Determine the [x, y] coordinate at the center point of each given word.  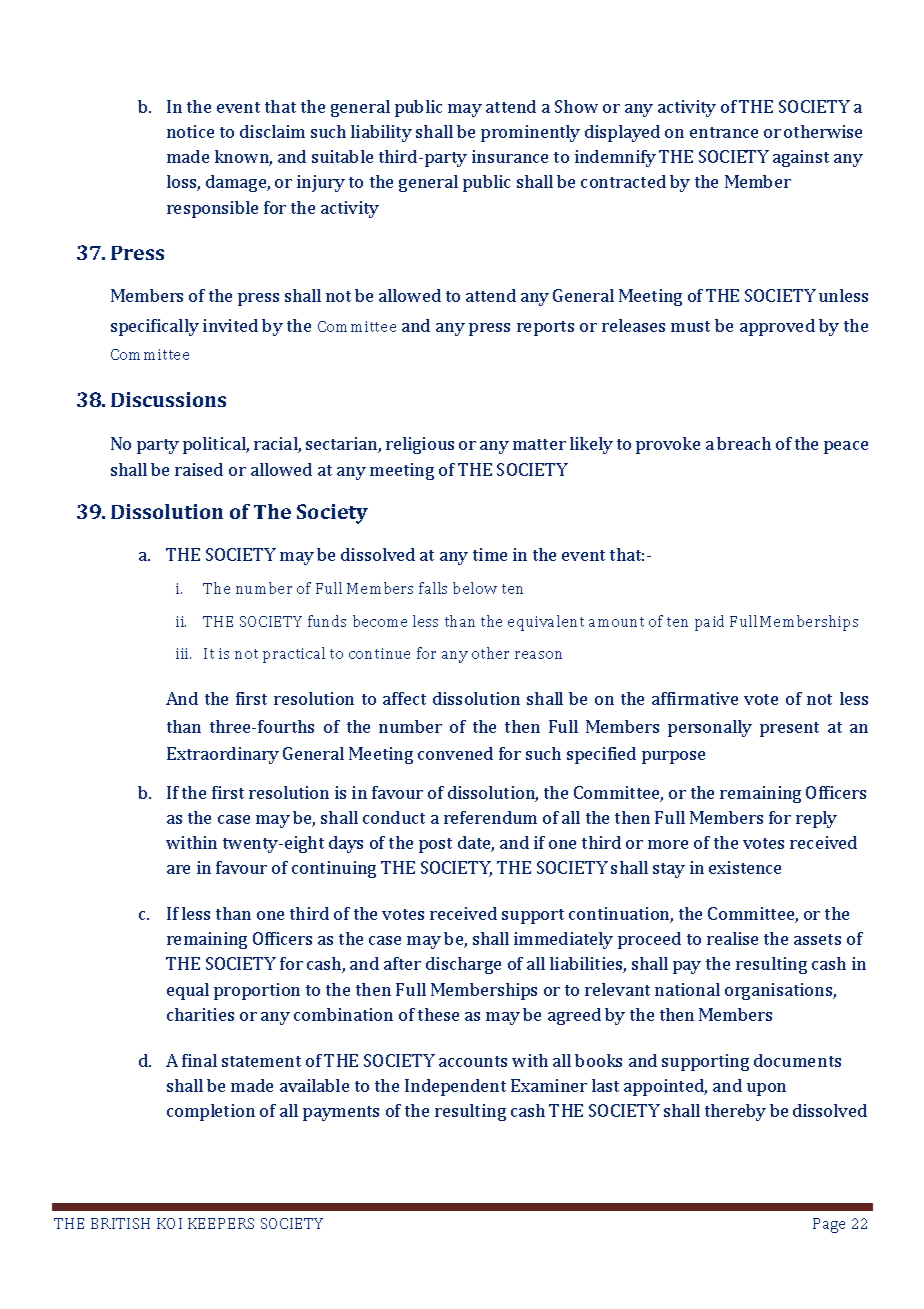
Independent [455, 1087]
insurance [510, 156]
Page [829, 1225]
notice [190, 131]
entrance [724, 132]
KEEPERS [221, 1223]
